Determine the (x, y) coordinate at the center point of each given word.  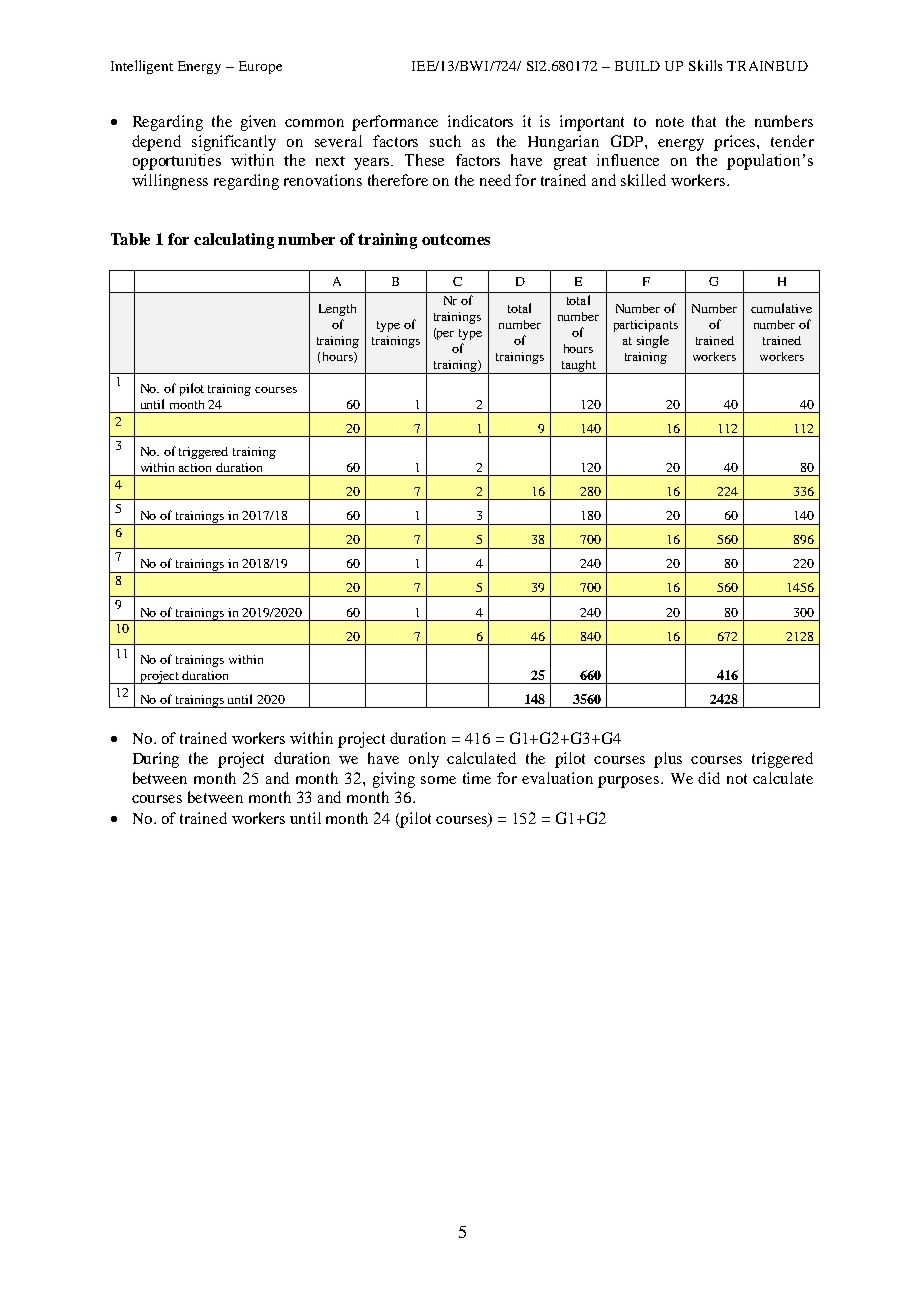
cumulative (781, 308)
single (653, 341)
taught (578, 367)
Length (337, 310)
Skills (705, 65)
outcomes (456, 239)
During (156, 760)
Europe (260, 67)
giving (394, 780)
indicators (480, 121)
